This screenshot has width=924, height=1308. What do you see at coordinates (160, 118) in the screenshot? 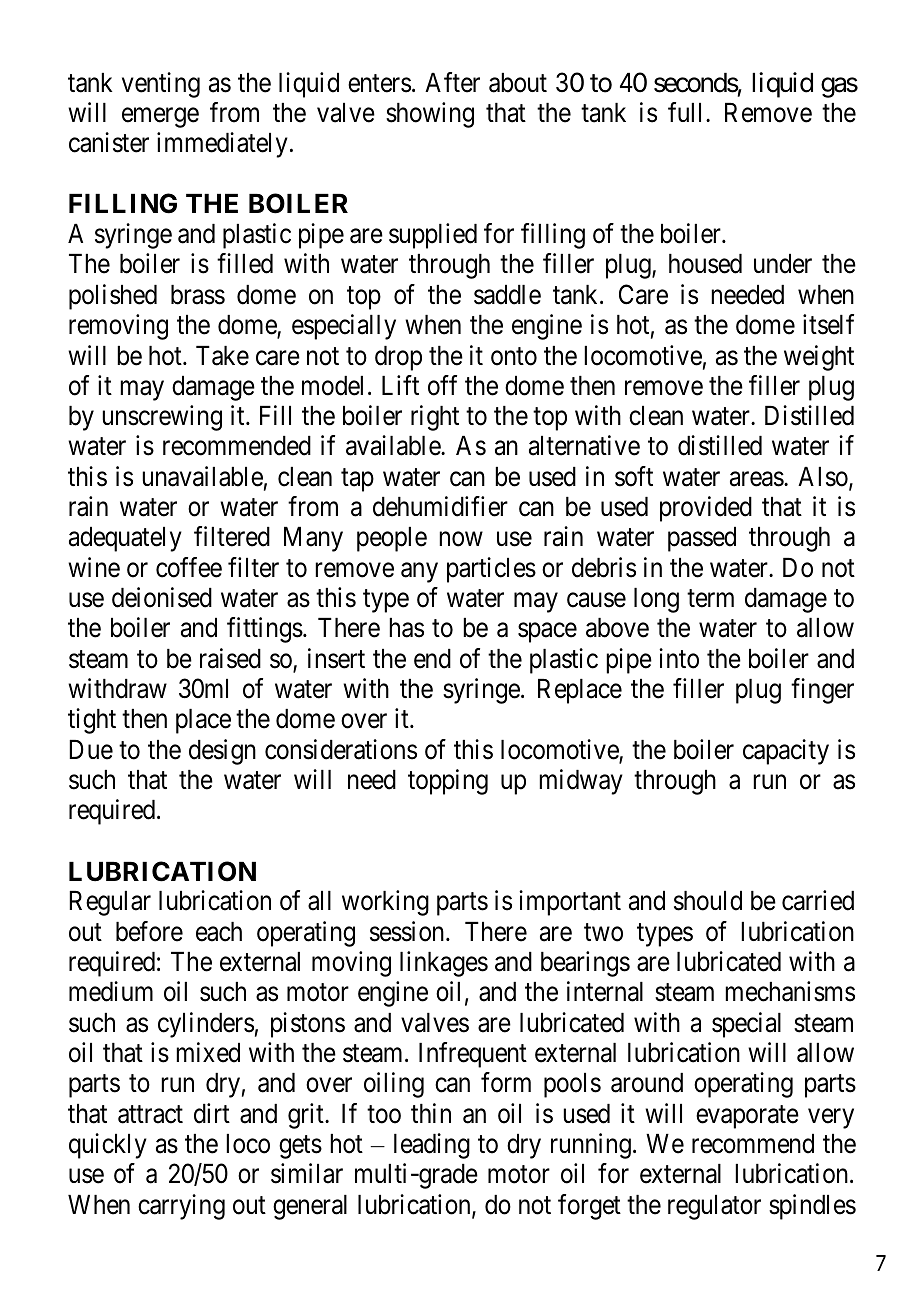
I see `emerge` at bounding box center [160, 118].
